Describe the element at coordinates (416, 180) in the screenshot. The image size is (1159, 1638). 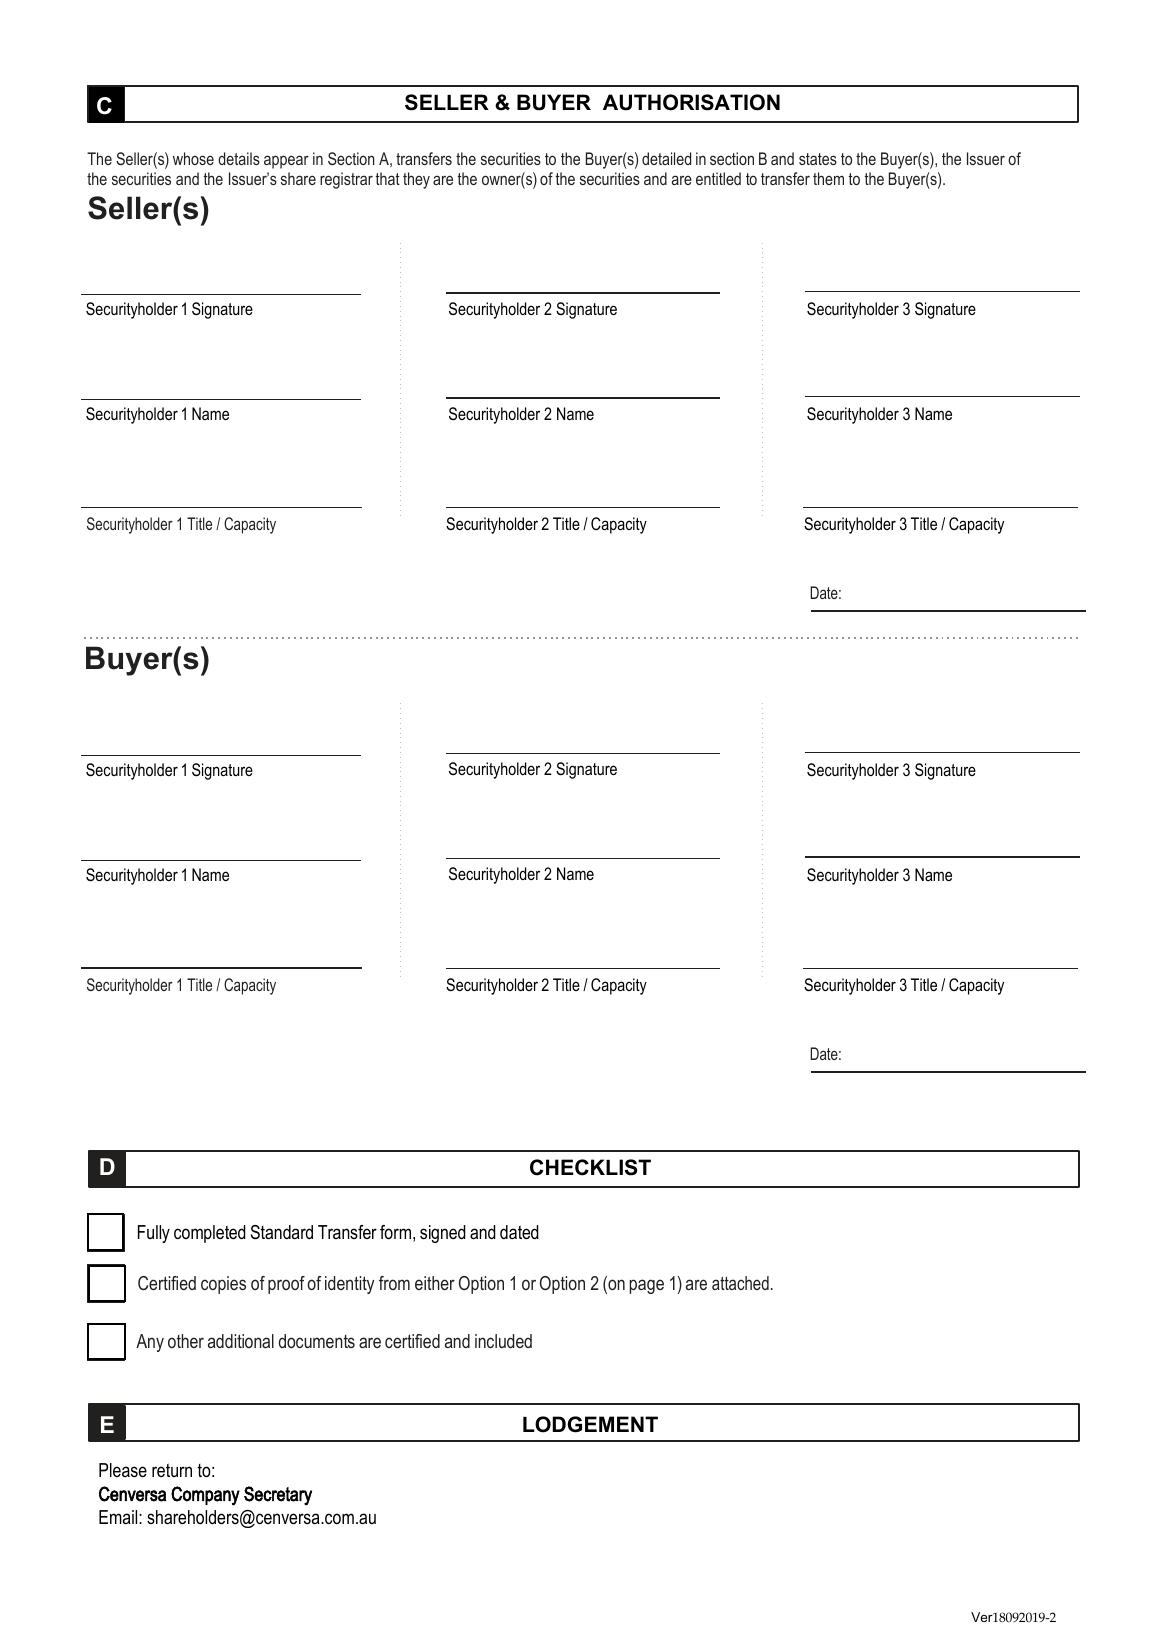
I see `they` at that location.
